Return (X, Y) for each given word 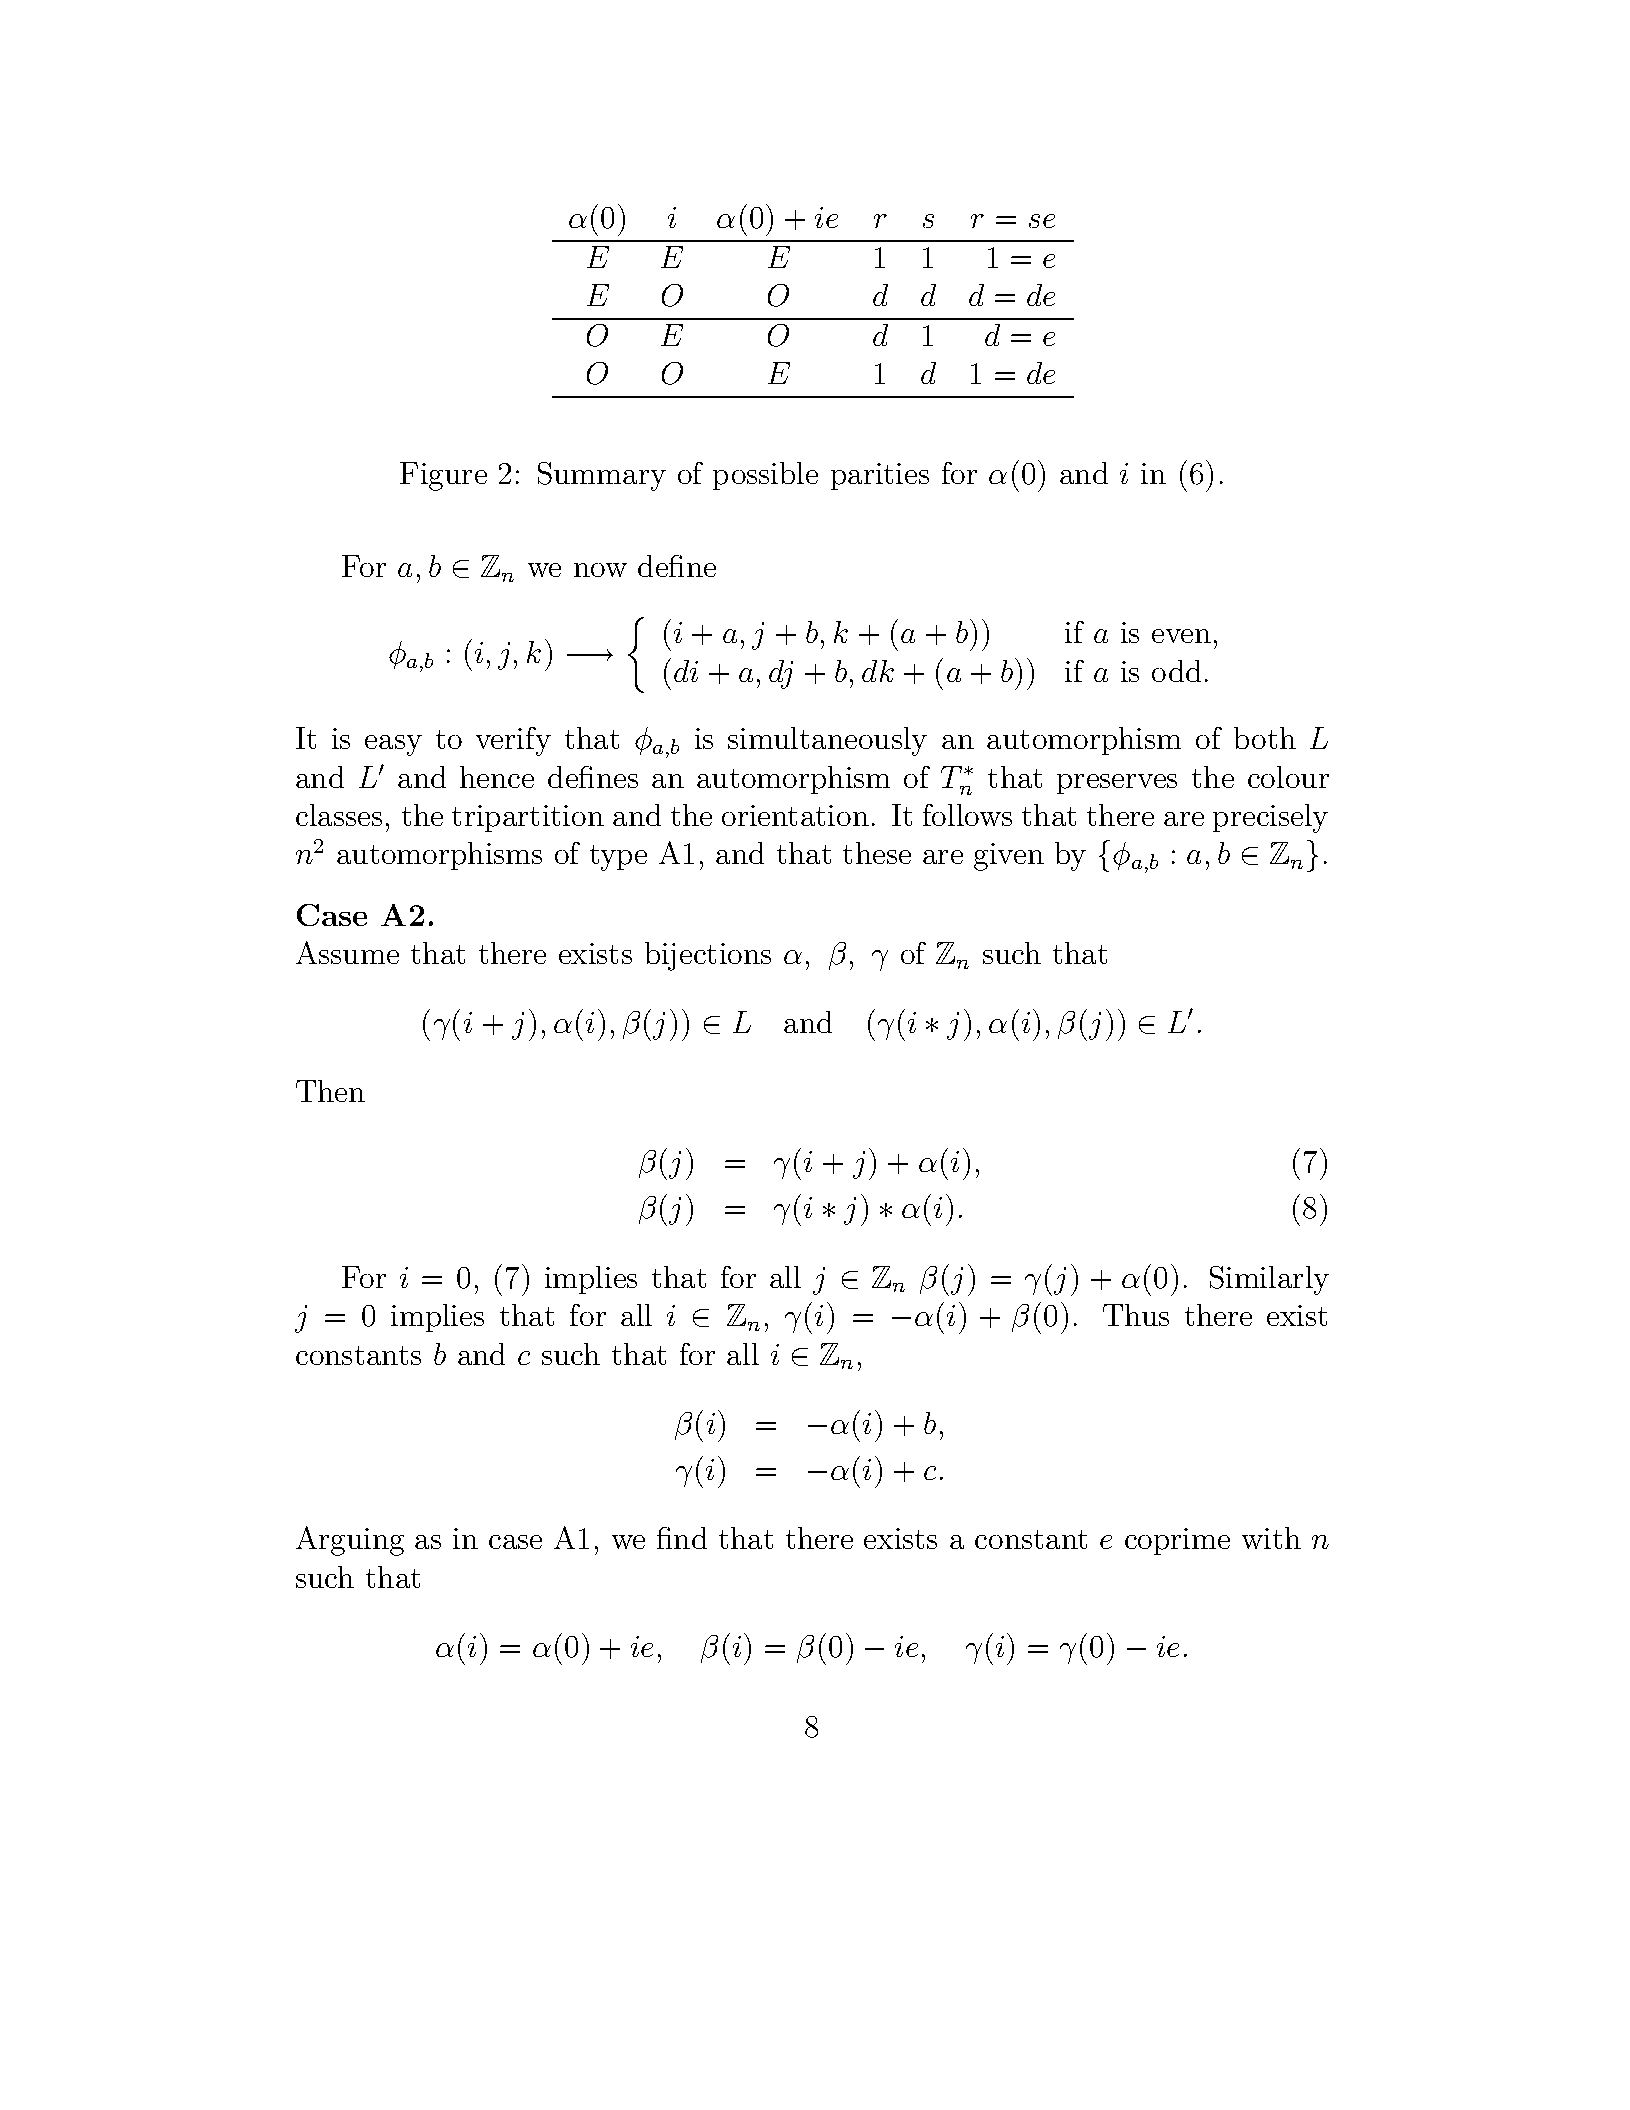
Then (330, 1091)
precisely (1270, 818)
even (1181, 636)
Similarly (1269, 1280)
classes (339, 815)
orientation (795, 815)
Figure (443, 476)
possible (765, 476)
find (682, 1538)
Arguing (350, 1541)
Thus (1136, 1315)
